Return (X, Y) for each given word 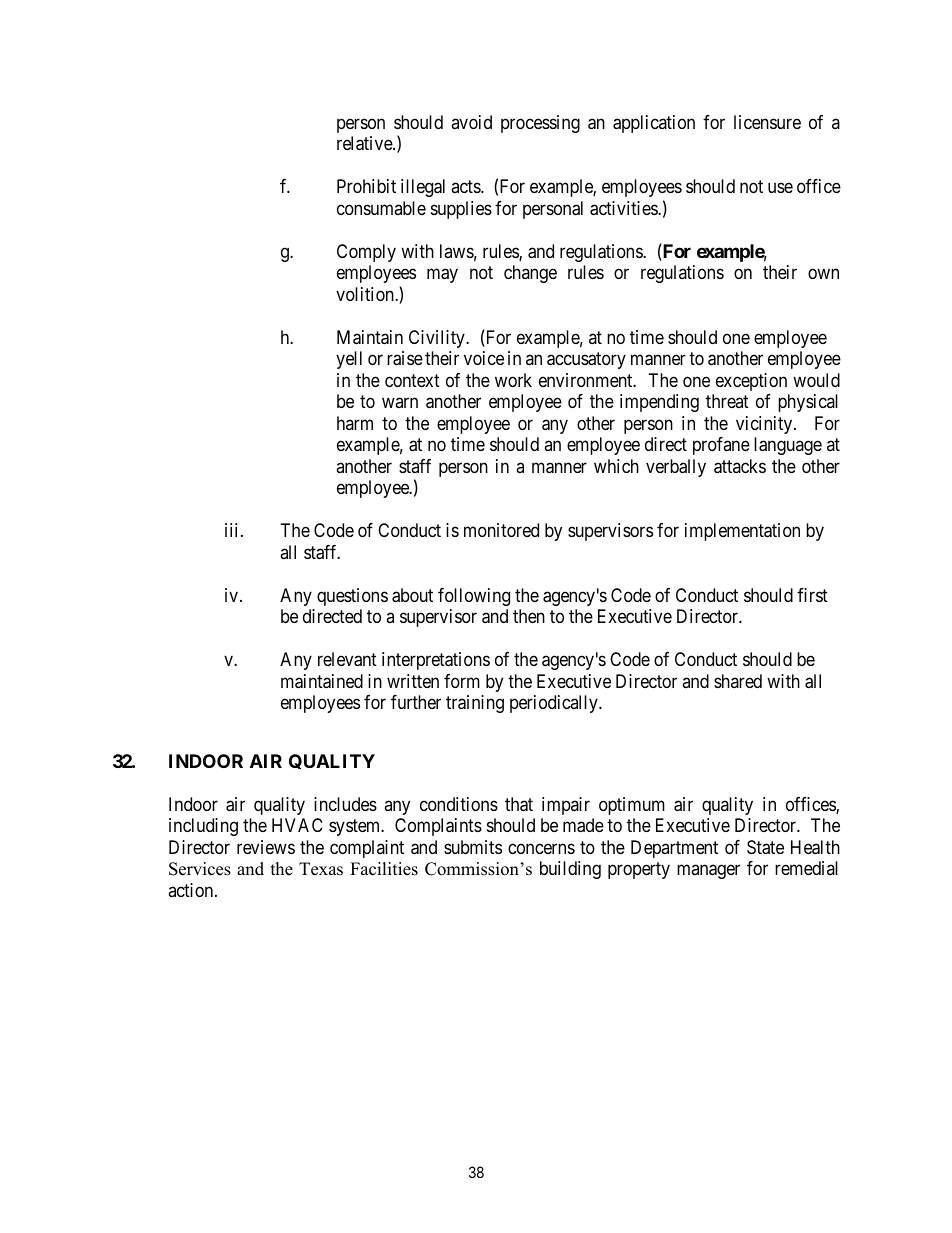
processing (540, 124)
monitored (501, 530)
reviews (266, 847)
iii (233, 530)
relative (365, 143)
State (765, 847)
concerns (541, 848)
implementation (742, 532)
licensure (767, 122)
